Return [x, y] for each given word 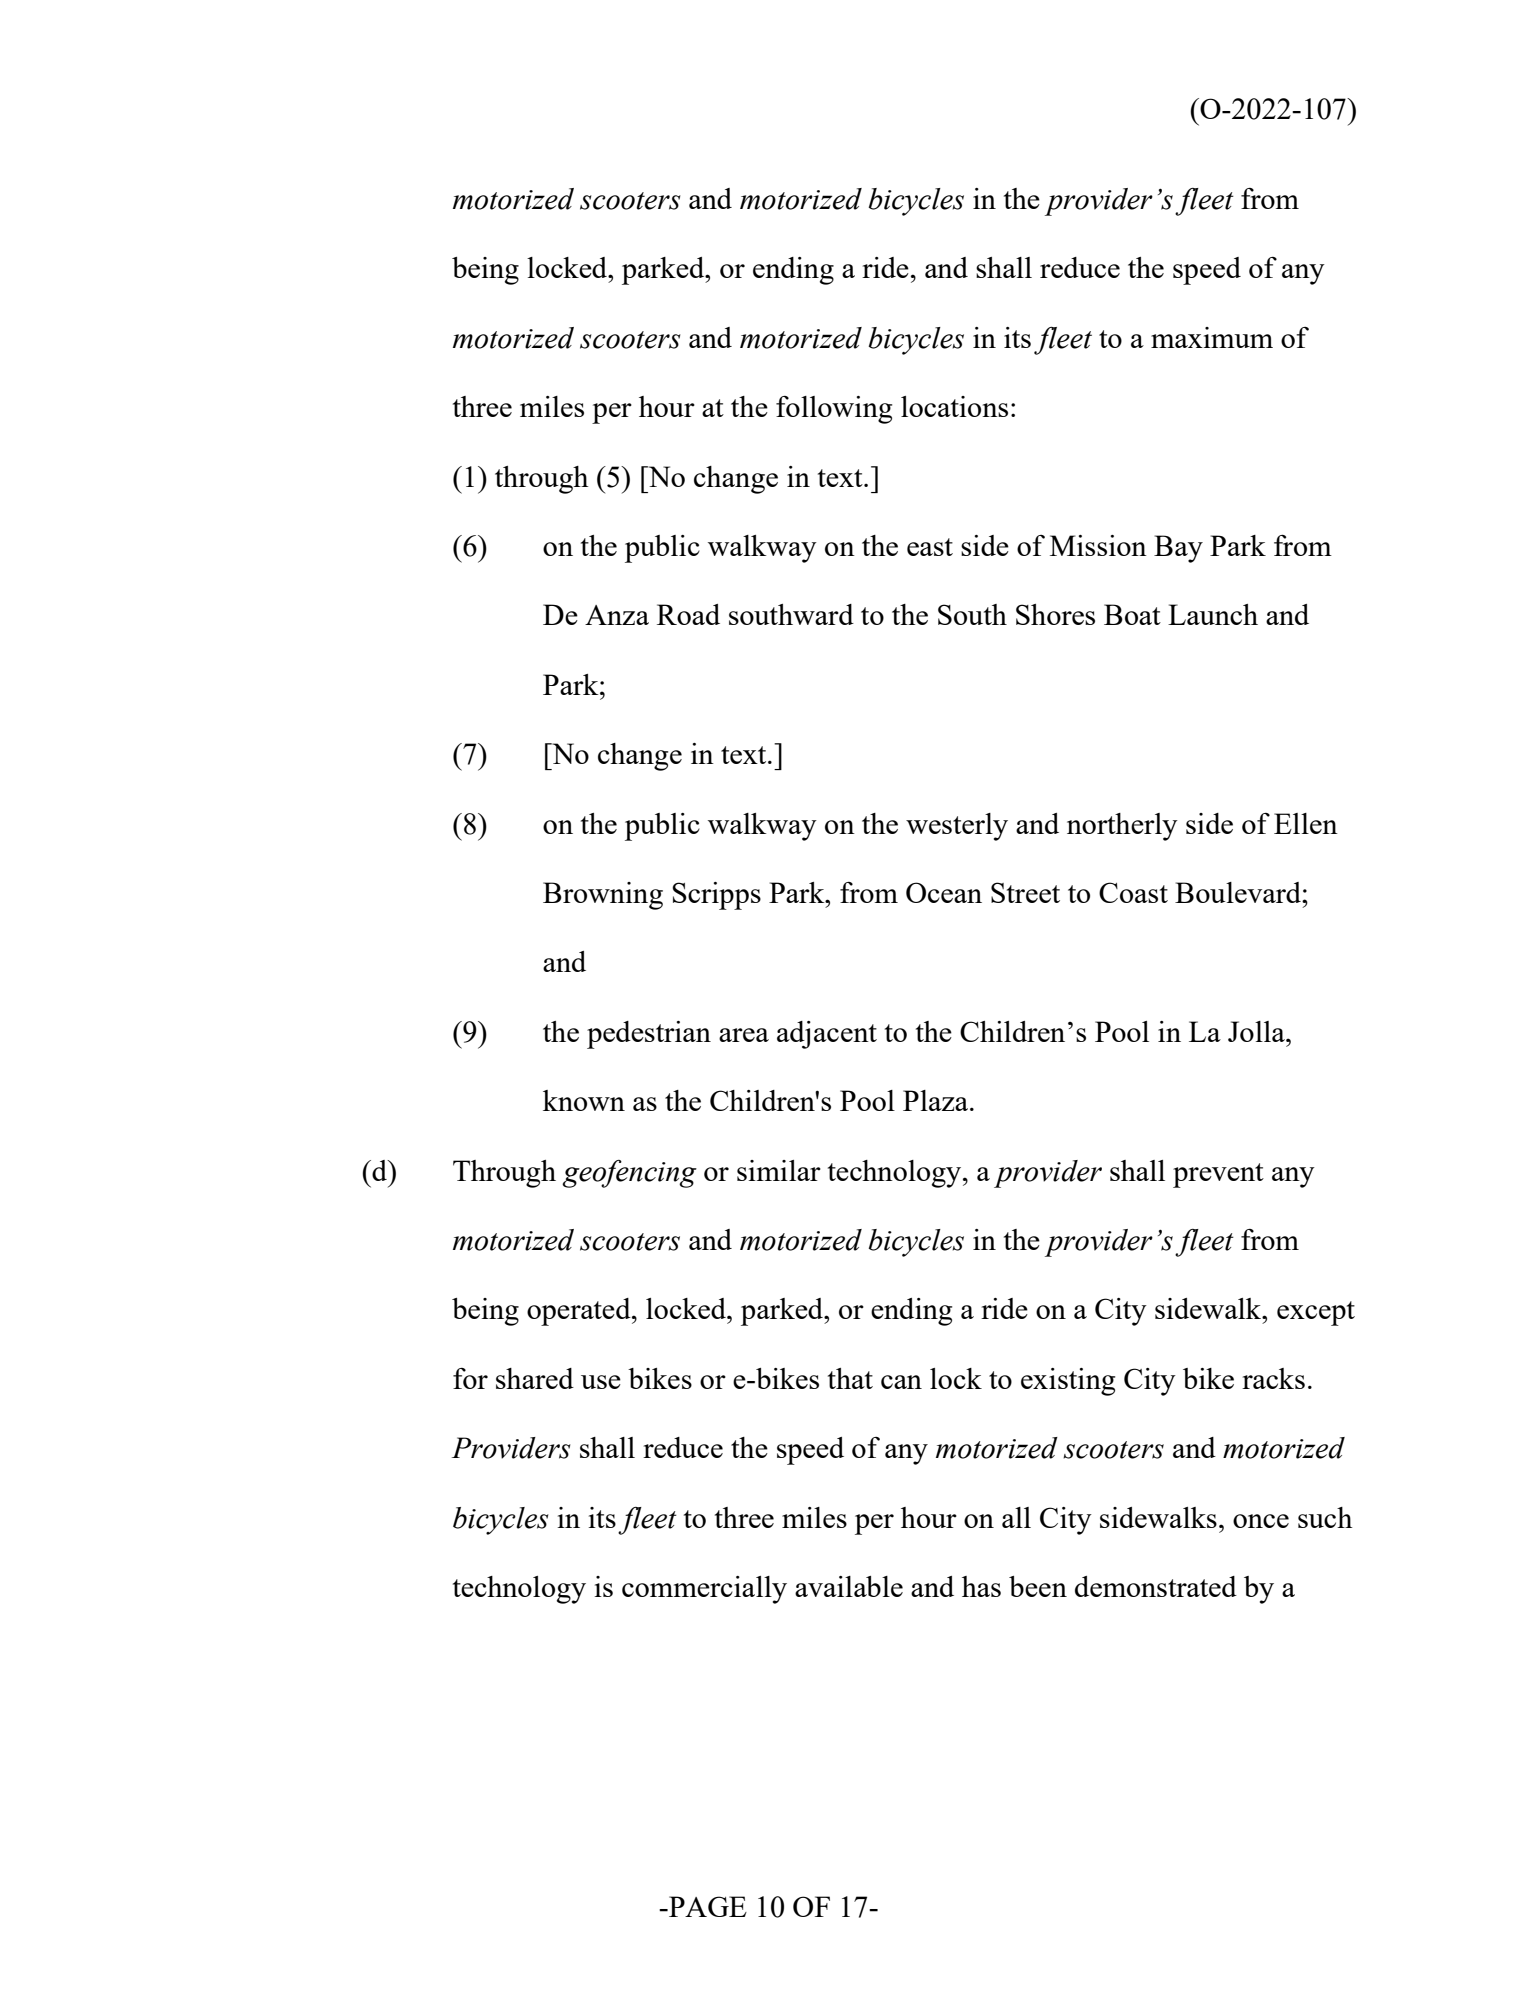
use [601, 1382]
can [901, 1382]
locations [954, 406]
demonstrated [1156, 1586]
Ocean [944, 892]
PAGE [707, 1906]
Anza [617, 615]
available [849, 1586]
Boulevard [1239, 892]
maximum [1212, 337]
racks [1273, 1378]
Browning [603, 896]
